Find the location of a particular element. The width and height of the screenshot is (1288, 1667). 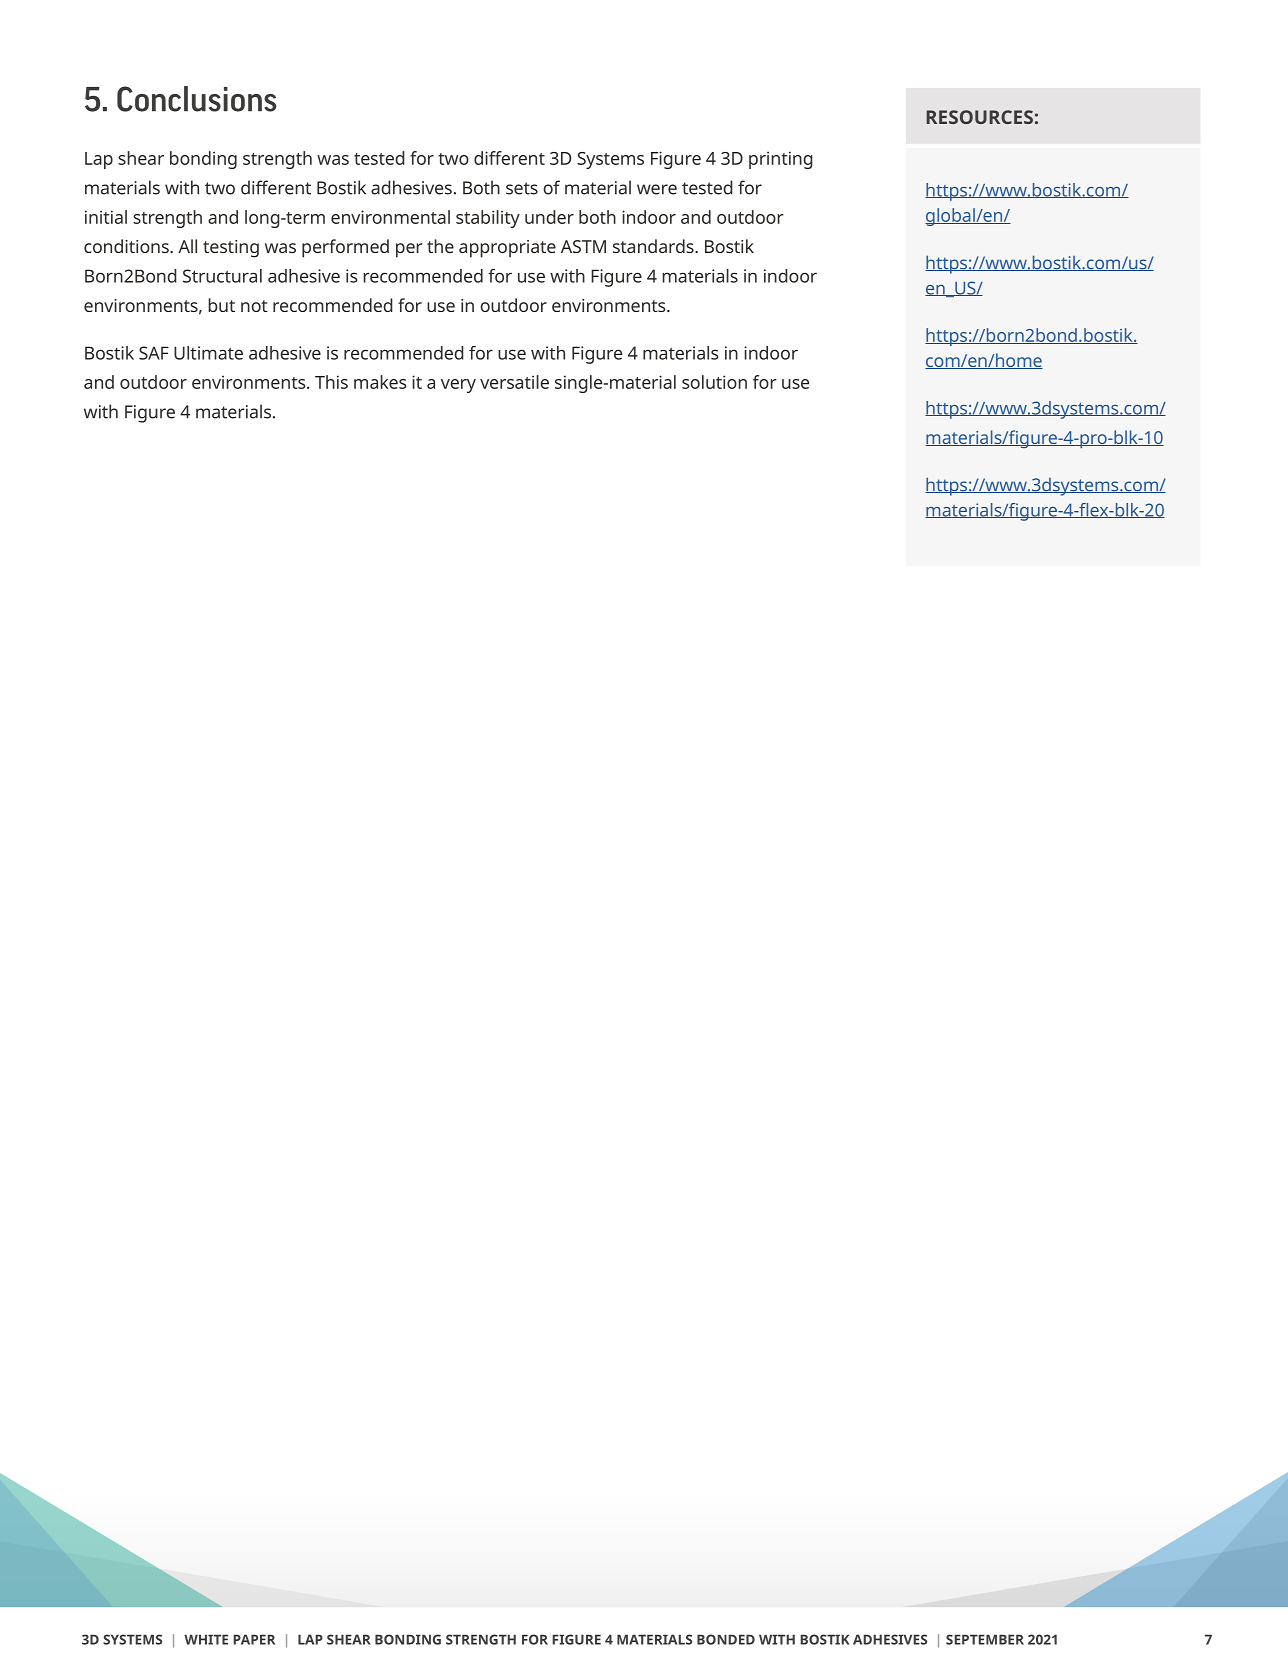

versatile is located at coordinates (514, 382).
